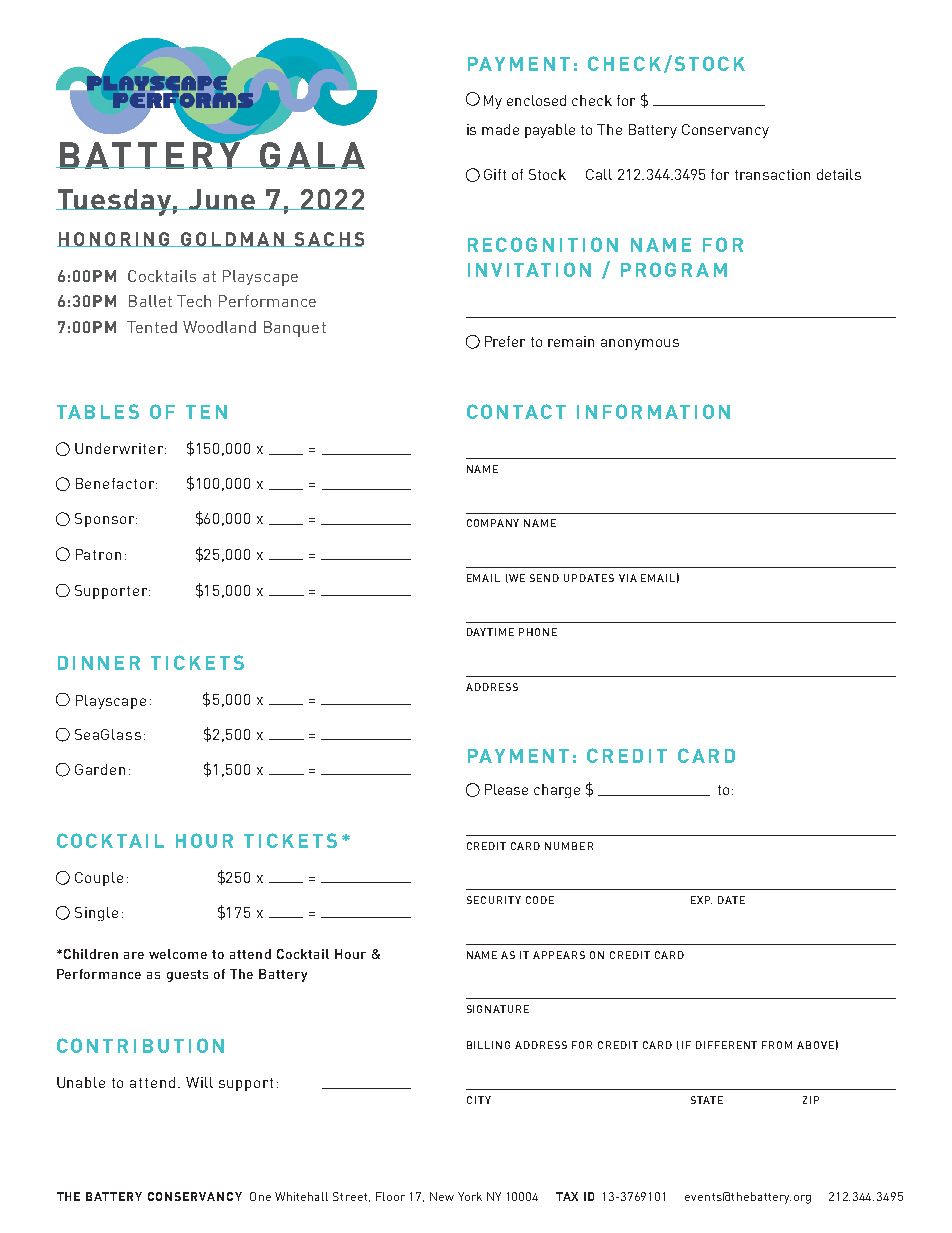 The height and width of the screenshot is (1233, 952). What do you see at coordinates (505, 341) in the screenshot?
I see `Prefer` at bounding box center [505, 341].
